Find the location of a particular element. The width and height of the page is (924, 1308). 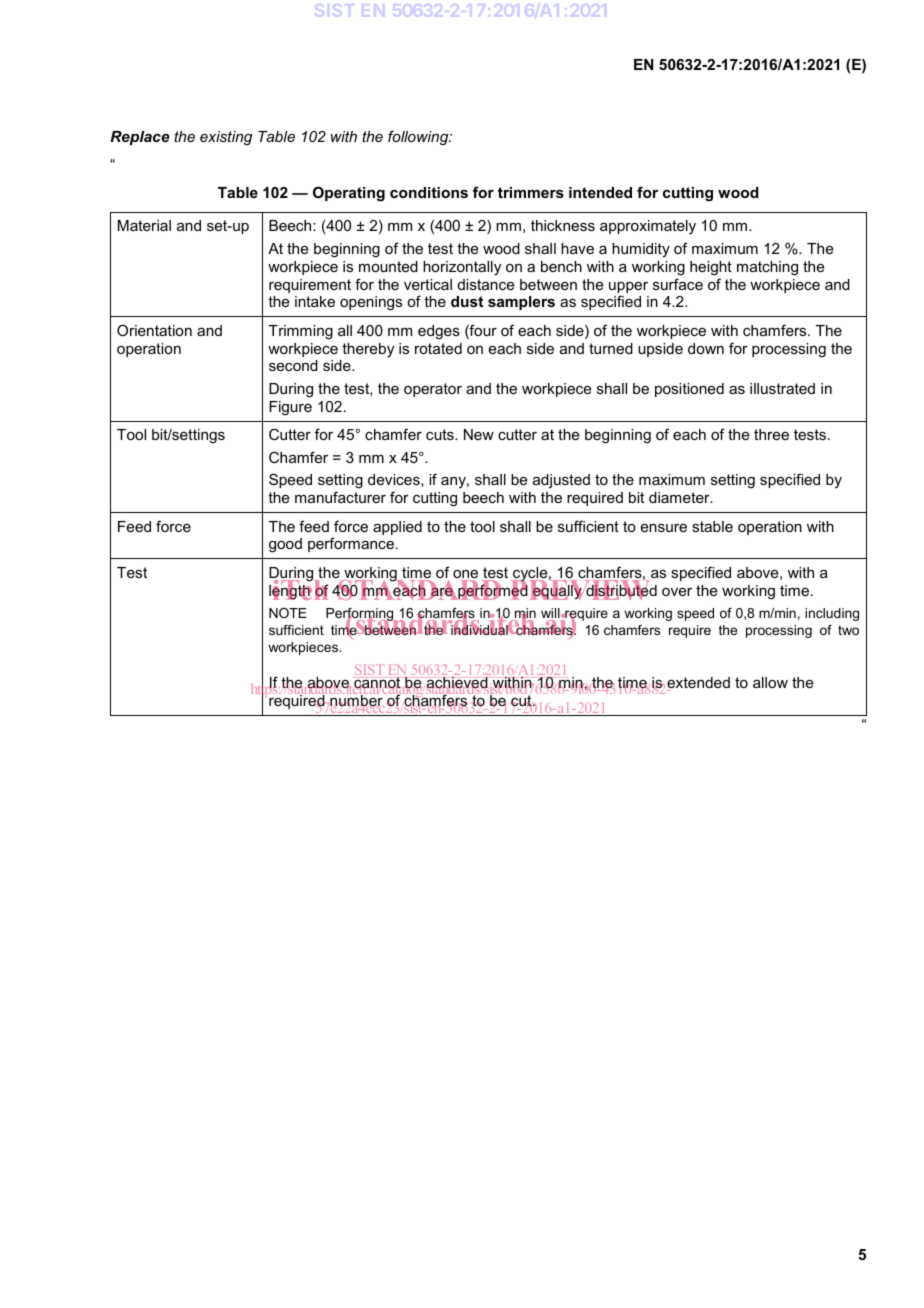

Figure is located at coordinates (290, 408).
